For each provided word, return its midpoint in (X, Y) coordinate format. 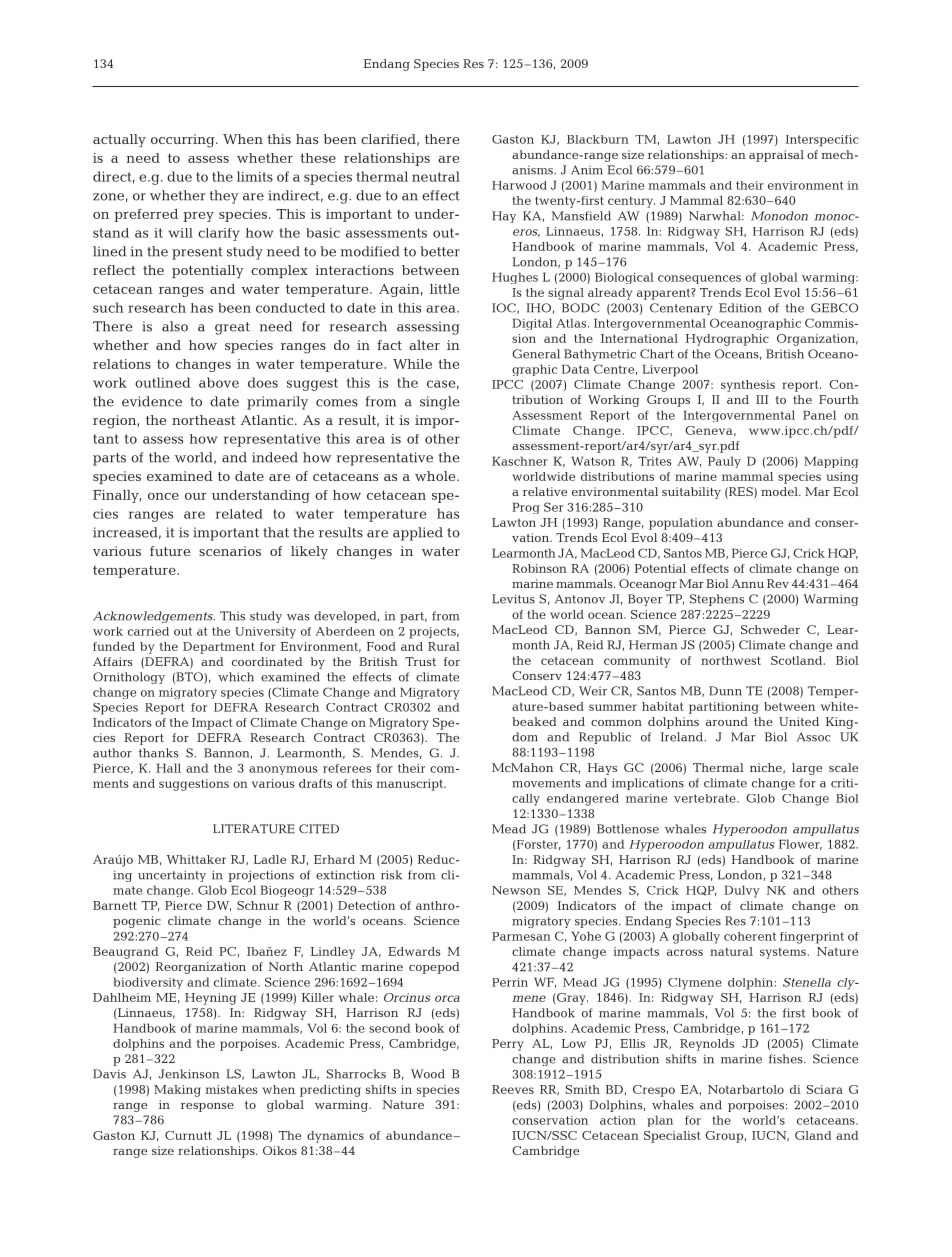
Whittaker (196, 859)
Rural (444, 646)
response (207, 1107)
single (439, 403)
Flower (800, 844)
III (762, 399)
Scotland (798, 660)
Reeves (513, 1089)
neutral (436, 176)
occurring (184, 141)
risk (391, 875)
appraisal (776, 156)
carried (148, 631)
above (219, 382)
